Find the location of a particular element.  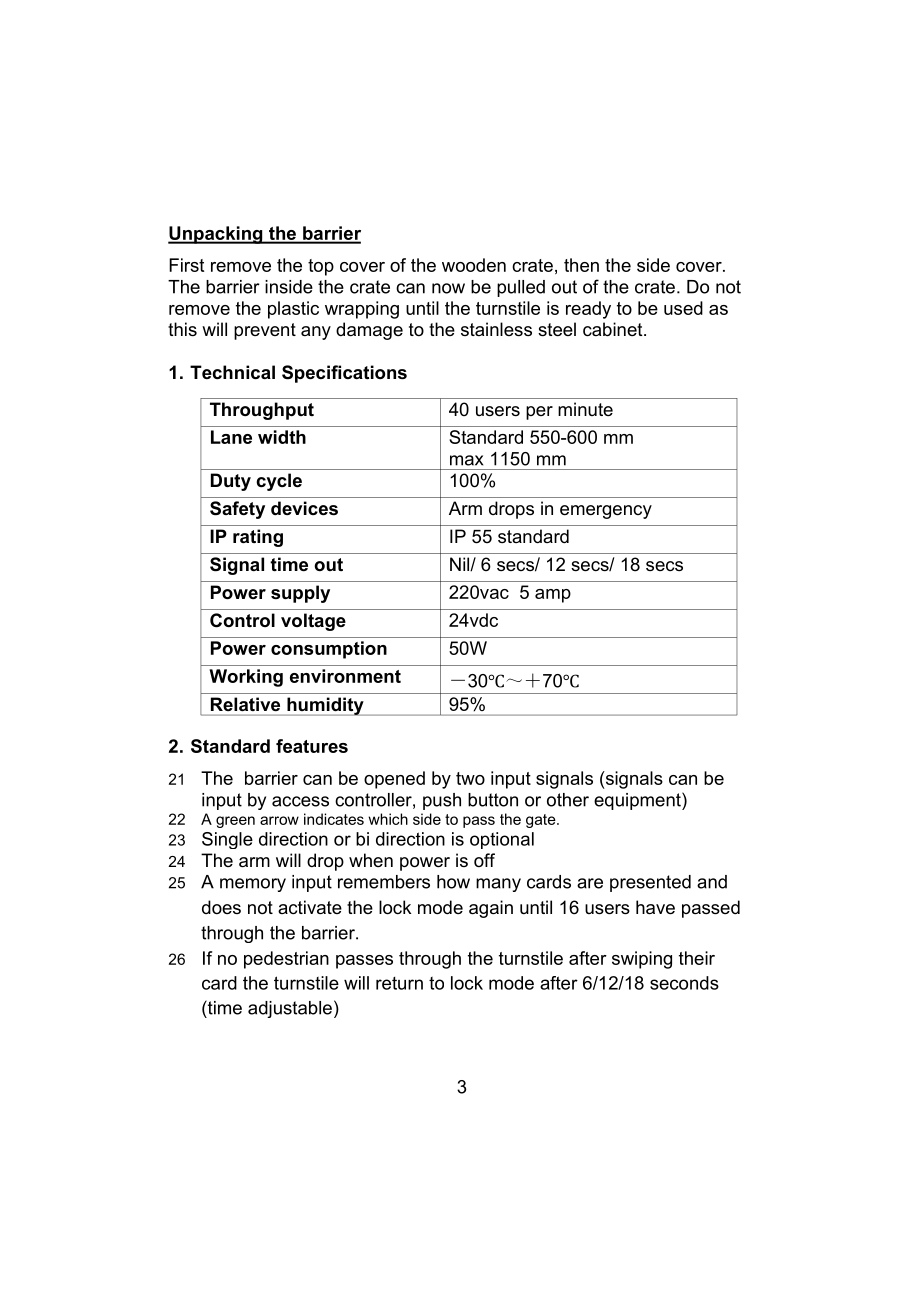

amp is located at coordinates (553, 596).
